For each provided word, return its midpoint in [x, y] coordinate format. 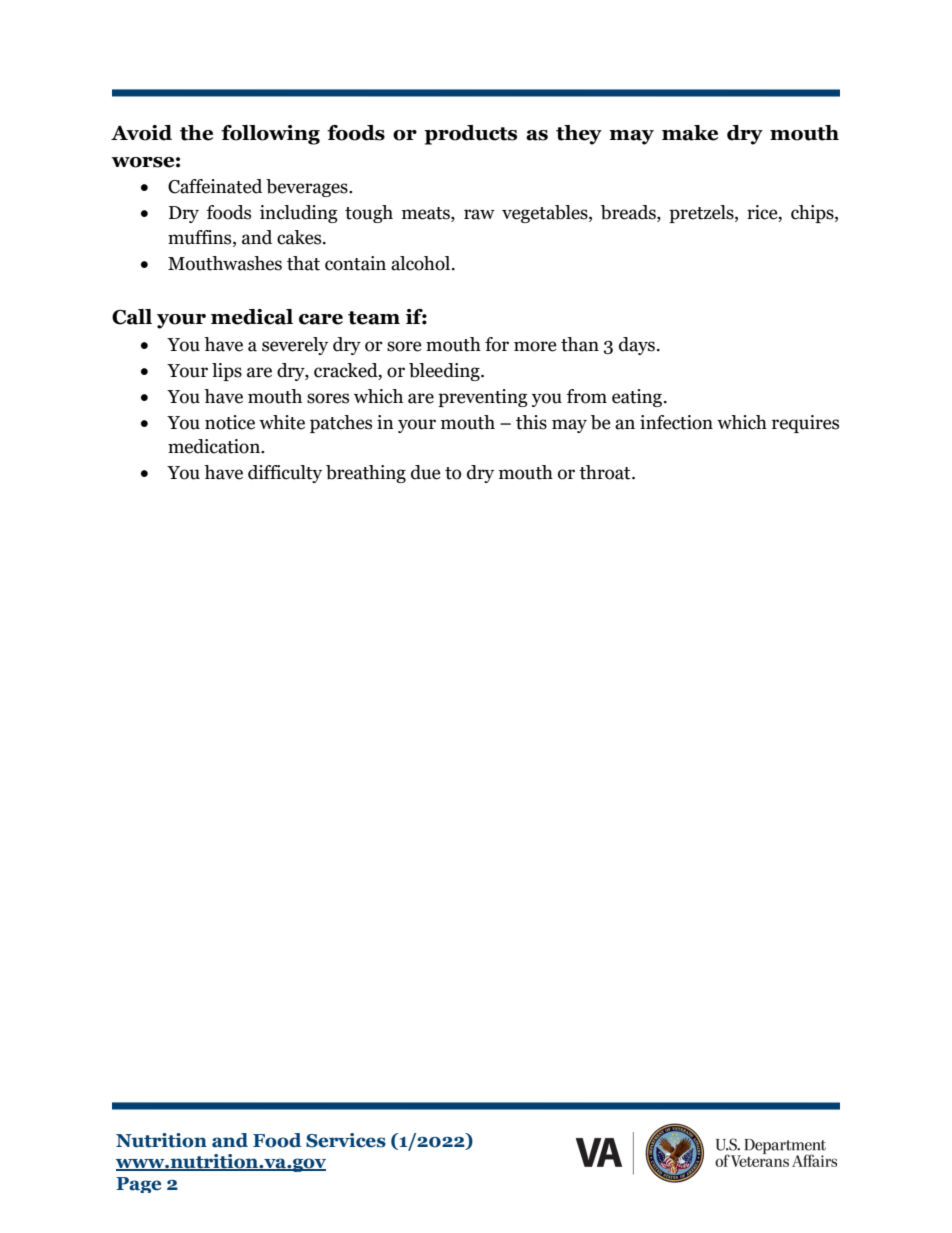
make [690, 133]
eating [638, 398]
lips [227, 372]
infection [676, 422]
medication [215, 446]
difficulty [285, 474]
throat [606, 472]
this [531, 422]
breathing [366, 474]
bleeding [445, 372]
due [426, 472]
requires [805, 424]
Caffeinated [215, 186]
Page [138, 1185]
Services [346, 1140]
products [470, 135]
